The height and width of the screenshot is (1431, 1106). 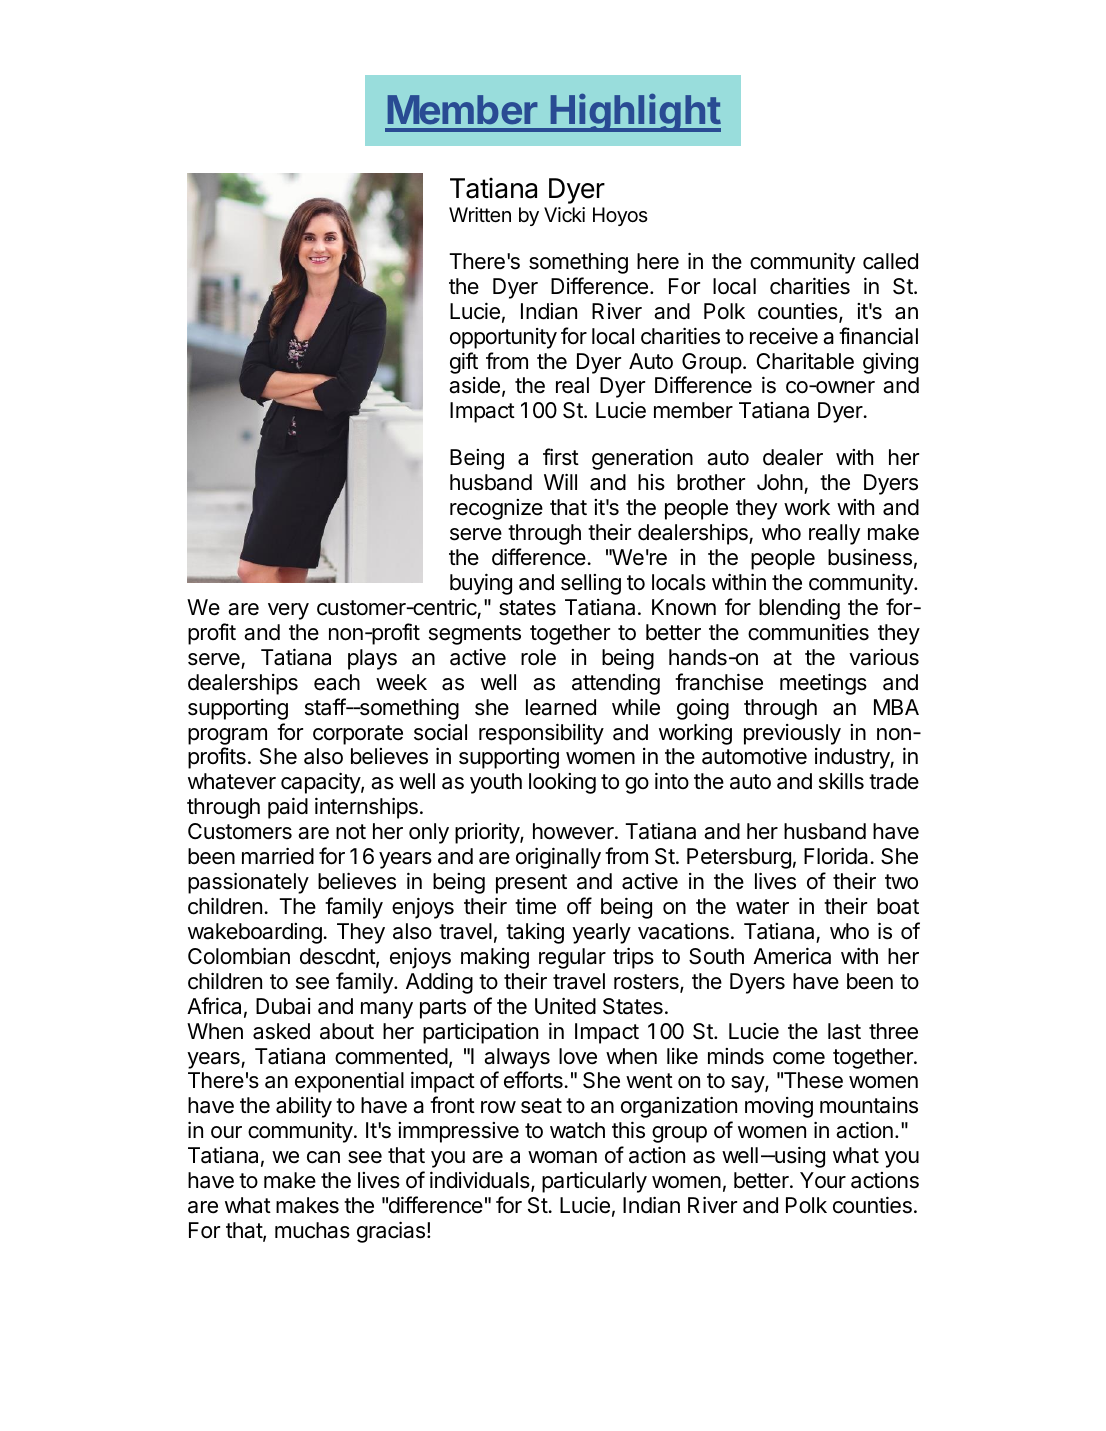 What do you see at coordinates (323, 1157) in the screenshot?
I see `can` at bounding box center [323, 1157].
